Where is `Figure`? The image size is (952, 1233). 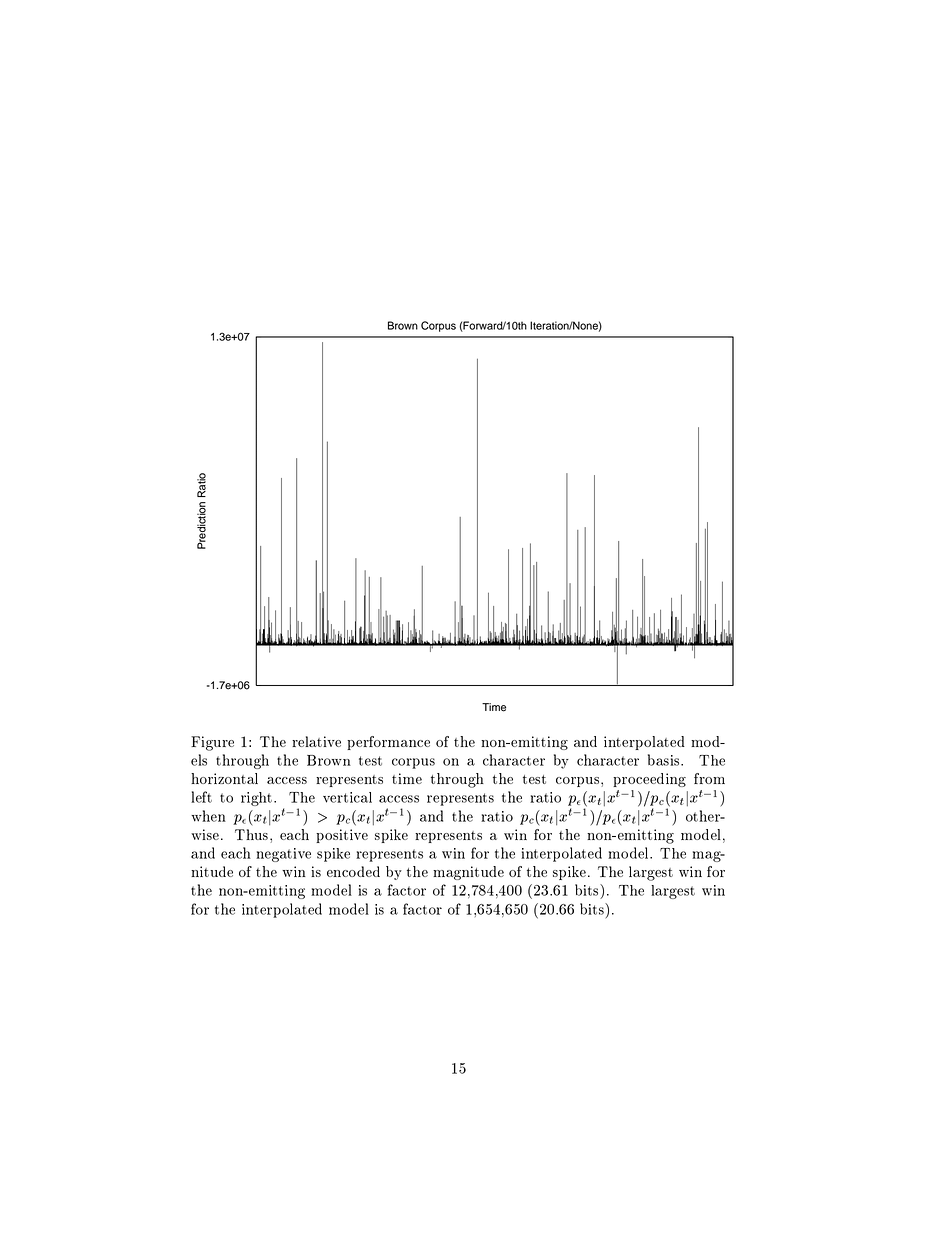
Figure is located at coordinates (212, 743).
